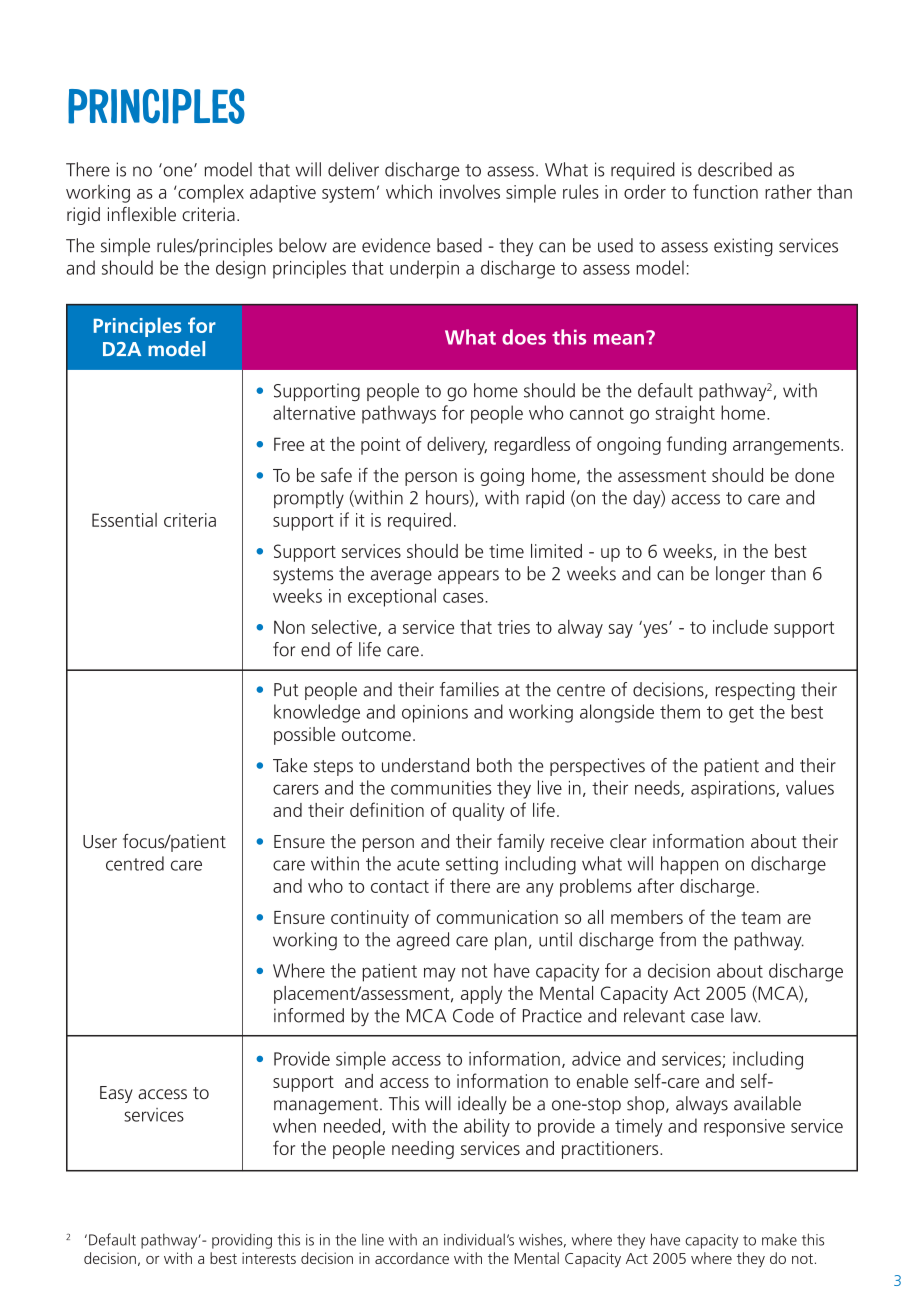  Describe the element at coordinates (286, 690) in the page. I see `Put` at that location.
